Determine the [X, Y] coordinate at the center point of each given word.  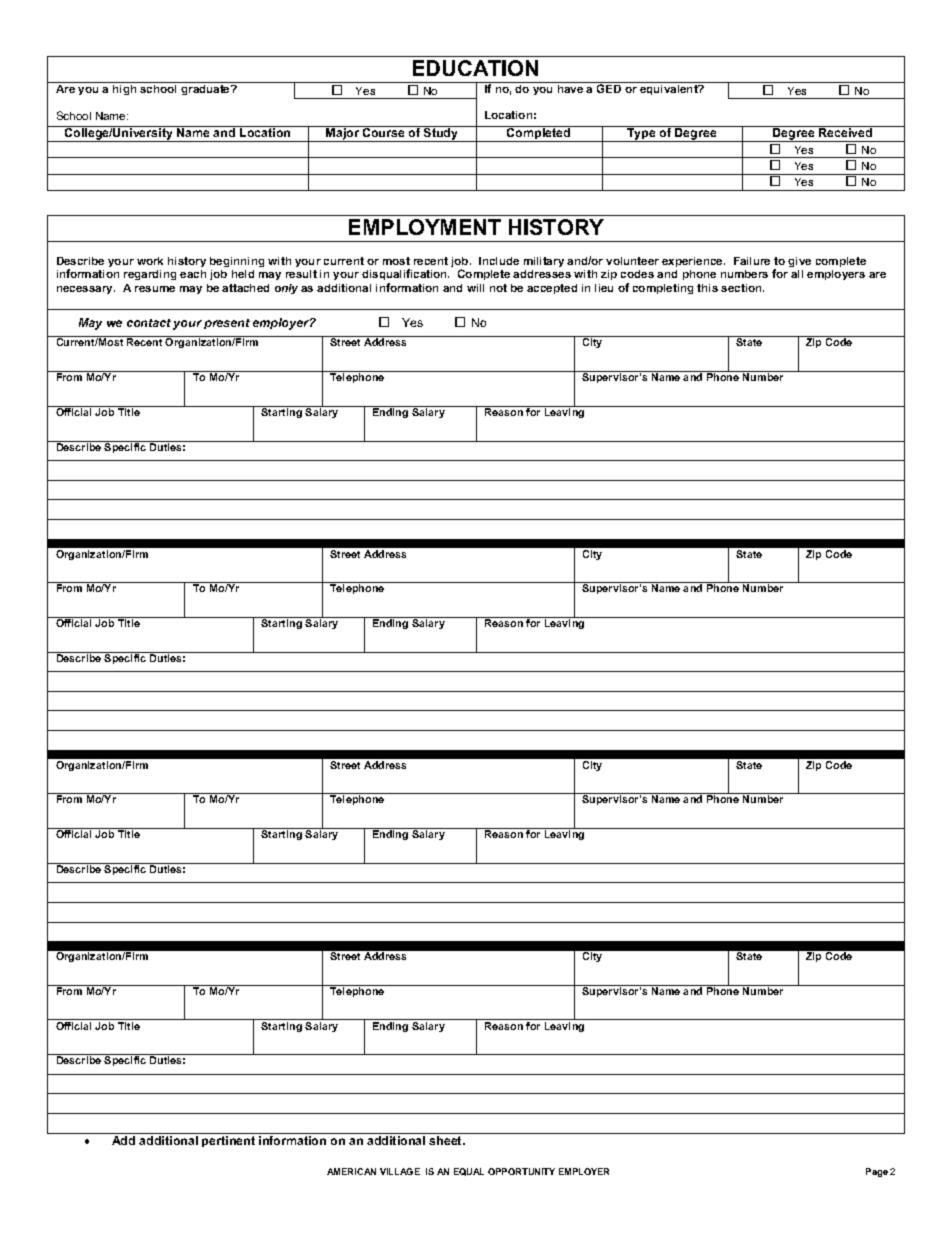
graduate [206, 88]
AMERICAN [351, 1171]
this [707, 288]
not [498, 288]
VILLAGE [400, 1171]
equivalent [669, 88]
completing [663, 289]
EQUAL [469, 1172]
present [227, 324]
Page [877, 1172]
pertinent [228, 1141]
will [475, 288]
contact [149, 323]
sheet [446, 1140]
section [742, 288]
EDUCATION [475, 68]
